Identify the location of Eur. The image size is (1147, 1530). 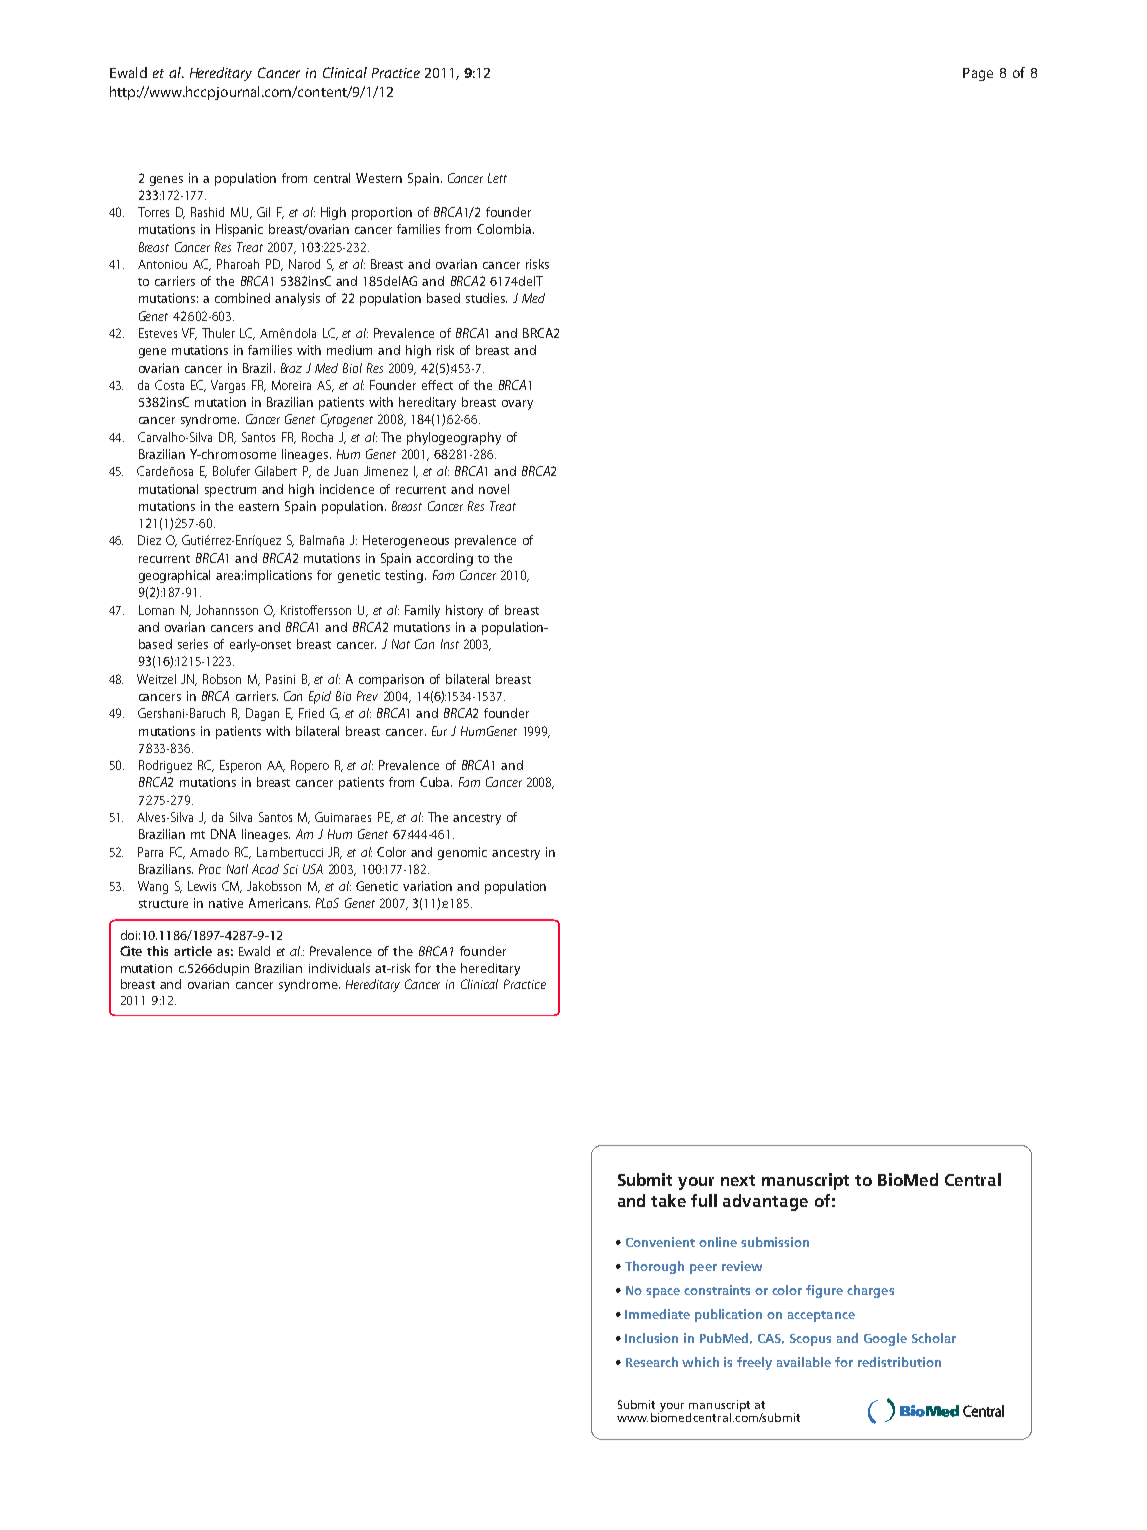
(439, 731).
